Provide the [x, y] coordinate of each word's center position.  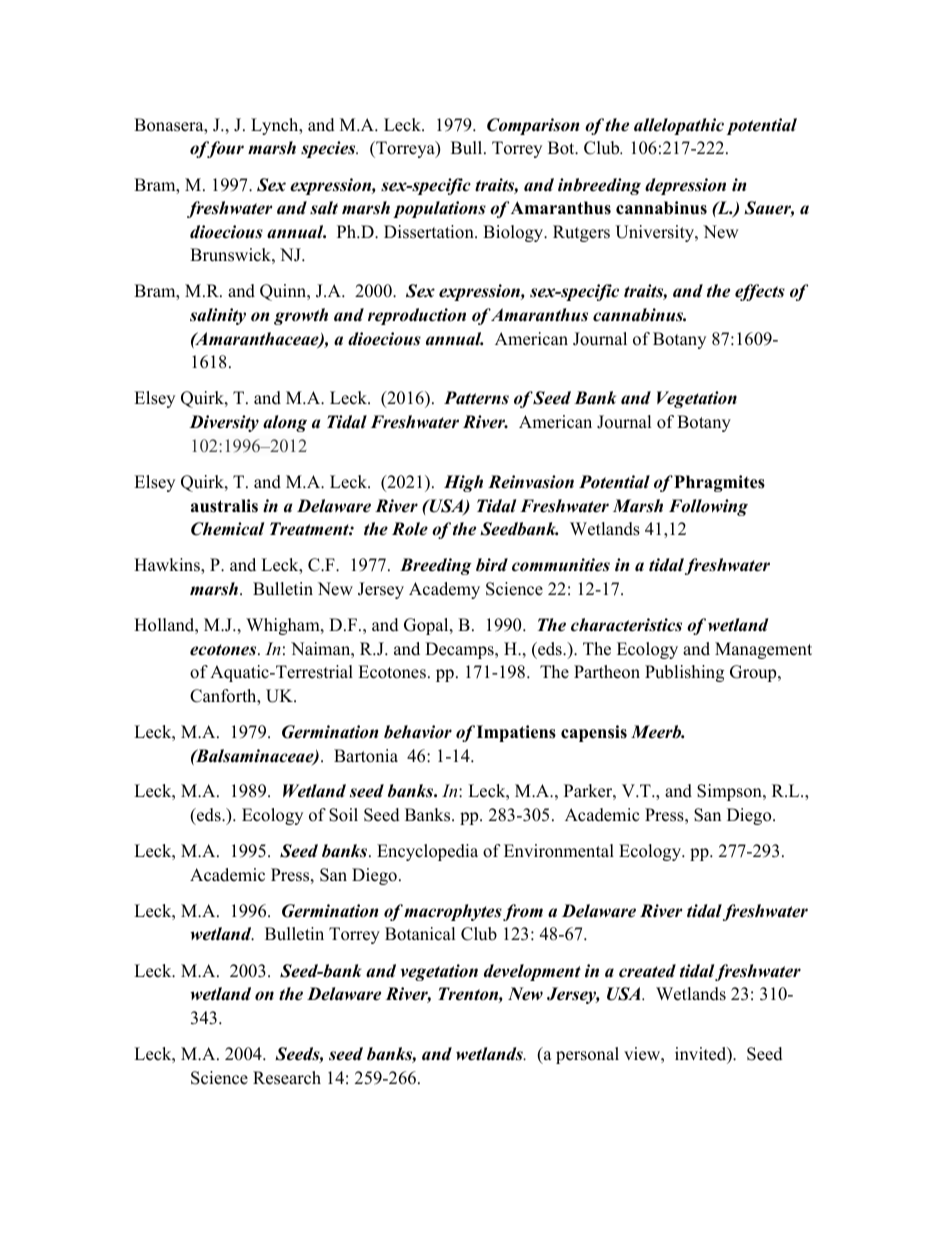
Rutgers [581, 233]
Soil [343, 815]
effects [760, 292]
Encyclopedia [427, 852]
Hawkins [168, 566]
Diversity [224, 423]
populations [439, 209]
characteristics [626, 625]
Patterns [476, 398]
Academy [444, 590]
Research [287, 1078]
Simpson [730, 792]
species [329, 149]
